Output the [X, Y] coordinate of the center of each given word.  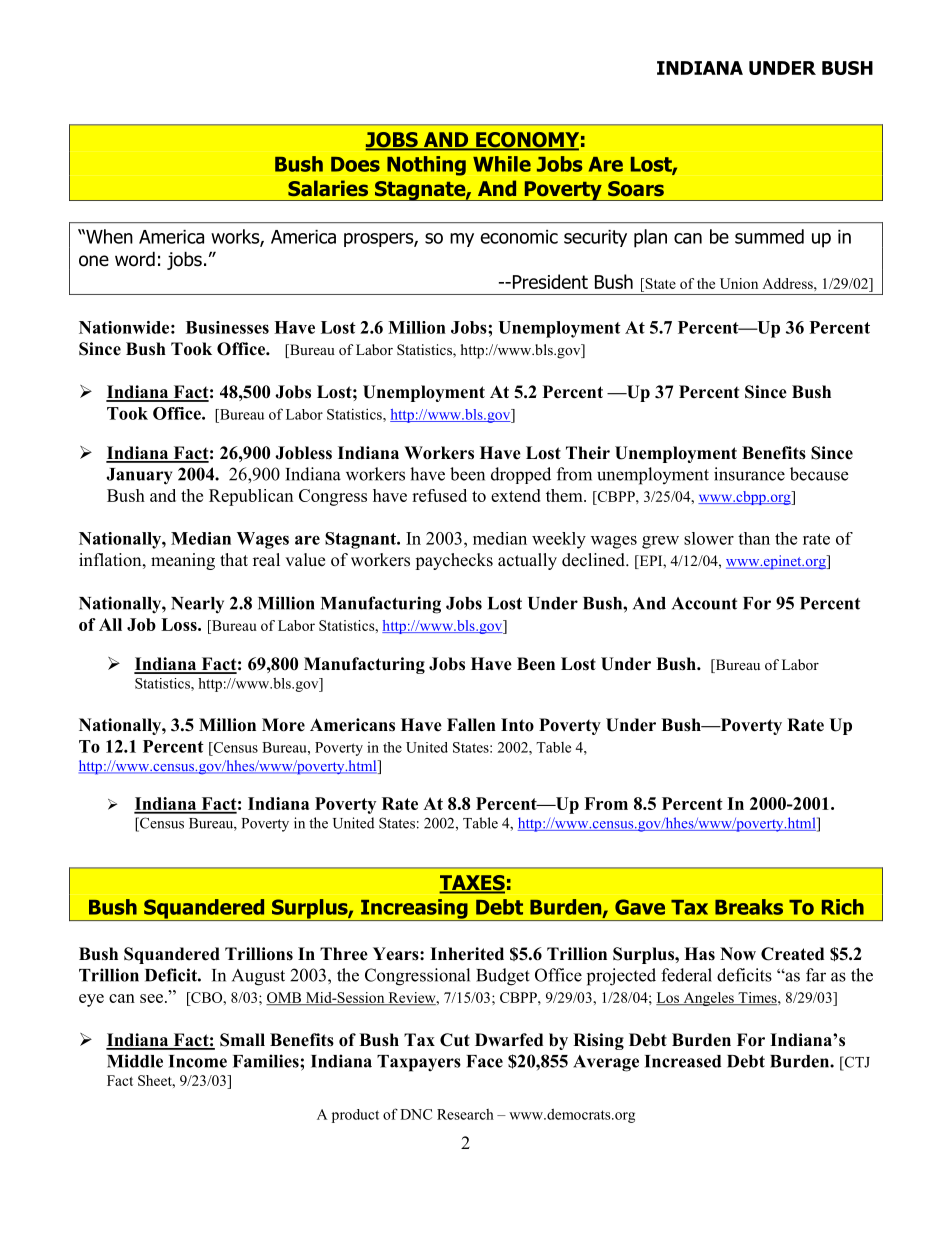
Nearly [197, 605]
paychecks [454, 561]
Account [704, 603]
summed [769, 236]
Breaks [749, 907]
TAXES [472, 884]
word [135, 259]
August [258, 977]
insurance [749, 474]
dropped [521, 475]
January [139, 476]
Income [198, 1061]
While [502, 164]
